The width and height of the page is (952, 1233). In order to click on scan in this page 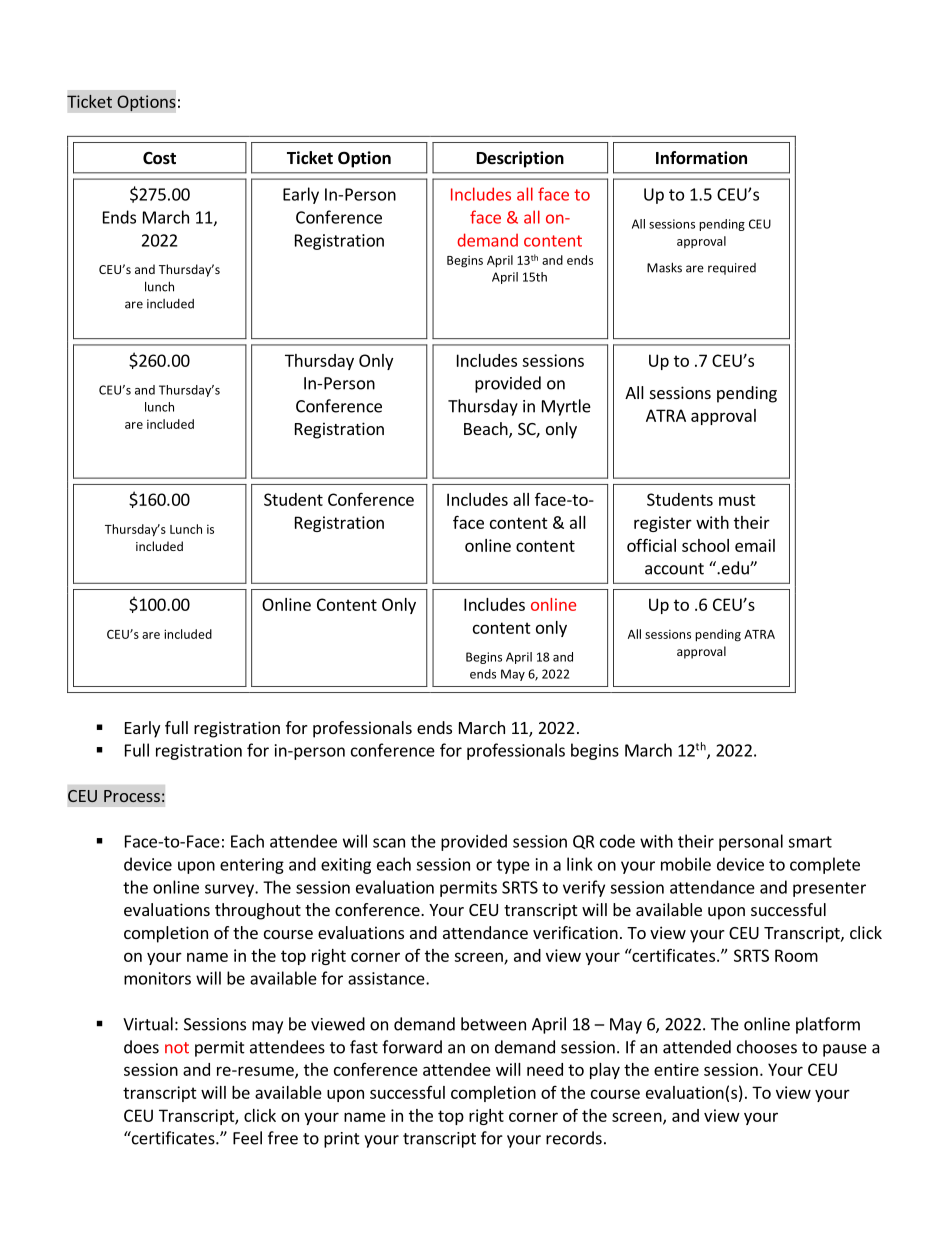, I will do `click(389, 843)`.
